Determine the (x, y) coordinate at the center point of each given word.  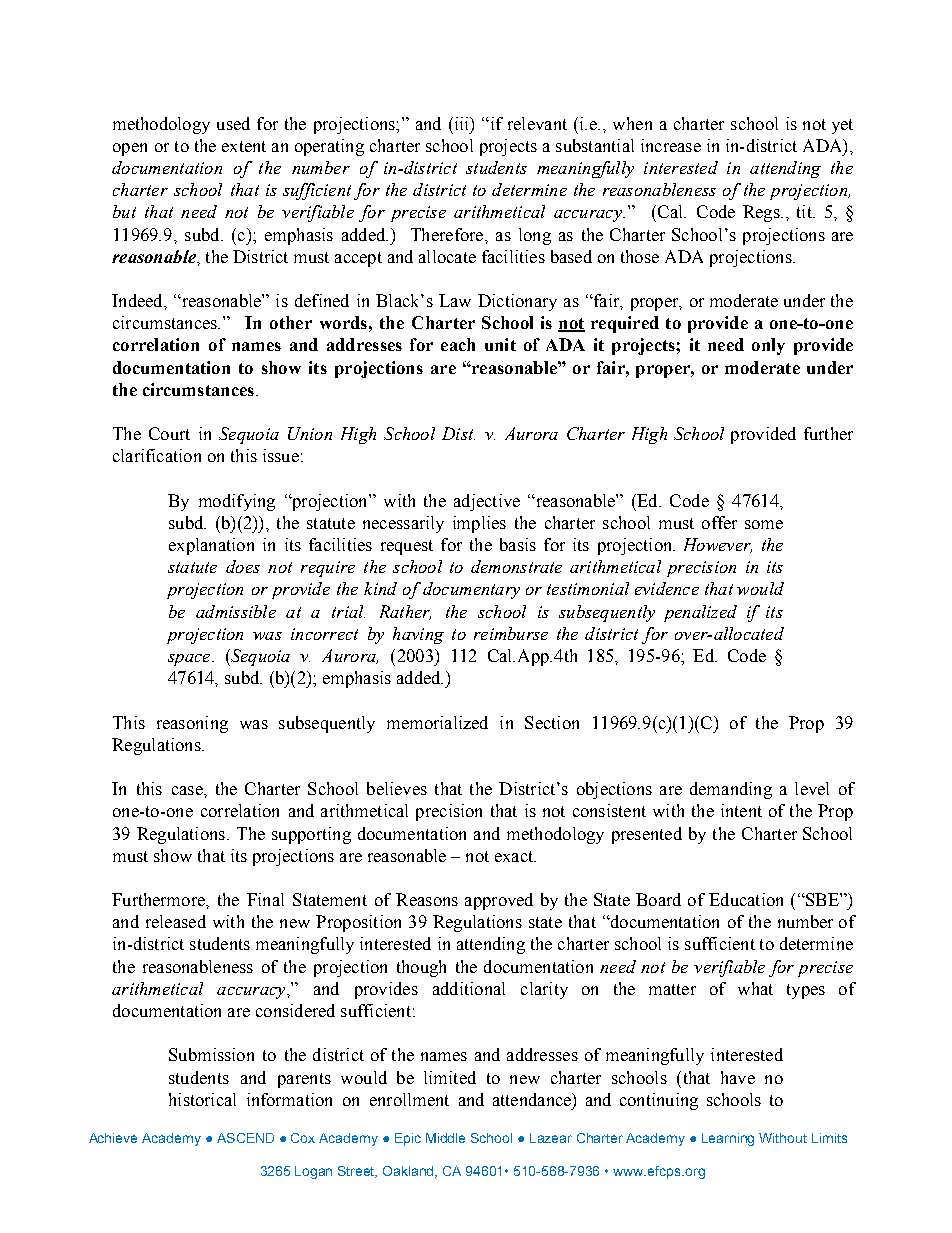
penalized (700, 613)
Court (169, 433)
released (176, 921)
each (458, 344)
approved (499, 901)
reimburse (511, 633)
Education (746, 899)
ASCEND (245, 1138)
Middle (445, 1138)
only (768, 346)
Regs (762, 213)
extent (244, 146)
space (190, 660)
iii (461, 123)
